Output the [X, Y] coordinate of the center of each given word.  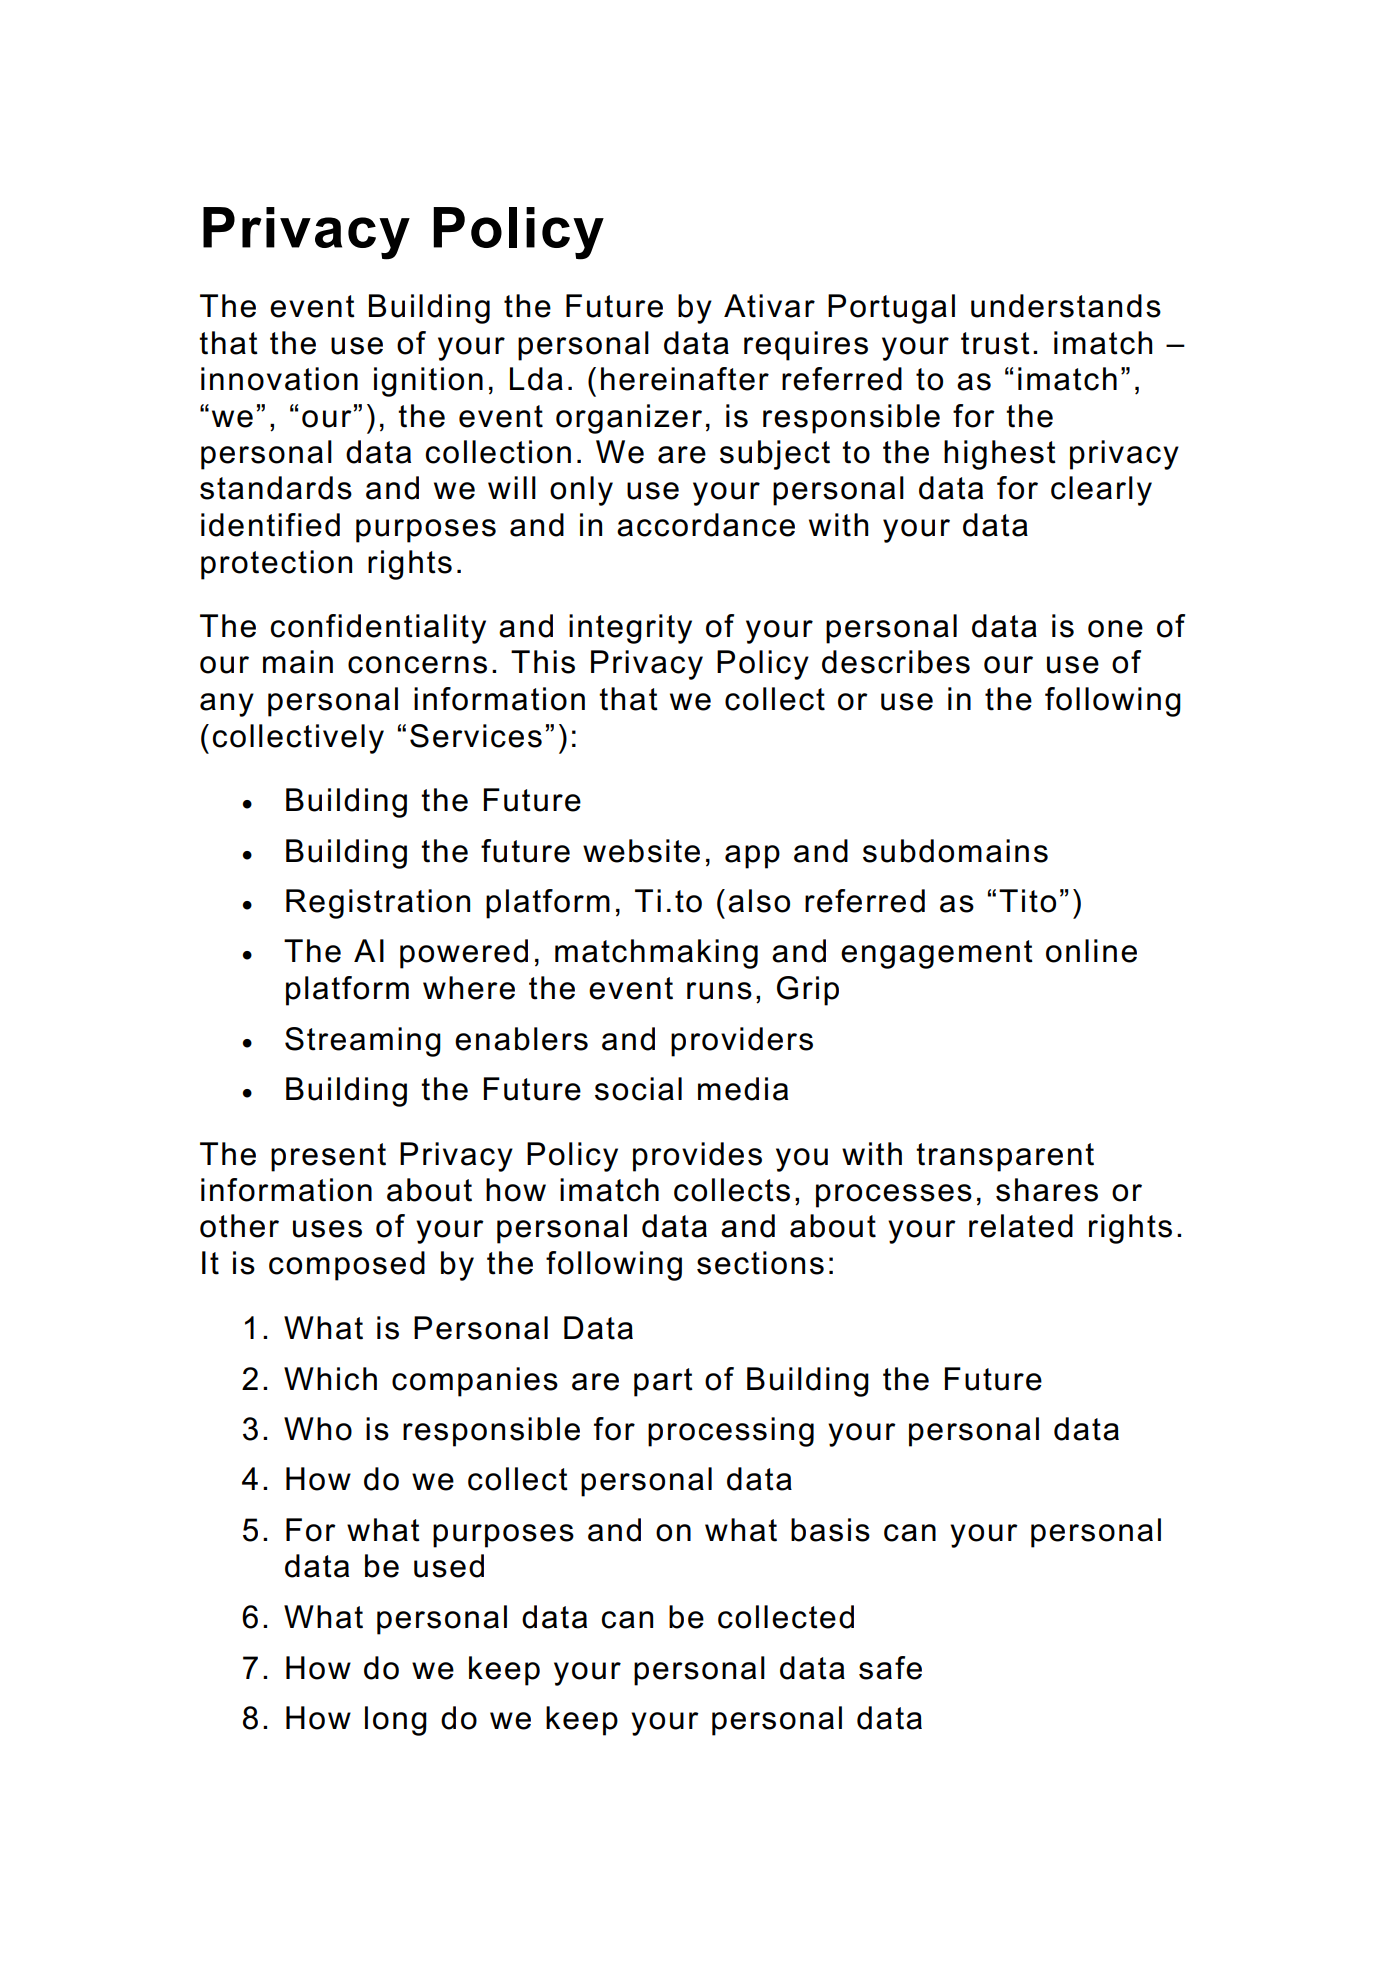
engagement [937, 954]
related [1021, 1226]
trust [995, 343]
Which [330, 1379]
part [663, 1382]
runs [719, 991]
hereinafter [685, 379]
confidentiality [378, 629]
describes [896, 662]
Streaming [363, 1042]
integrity [630, 629]
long [396, 1721]
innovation [279, 379]
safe [890, 1668]
